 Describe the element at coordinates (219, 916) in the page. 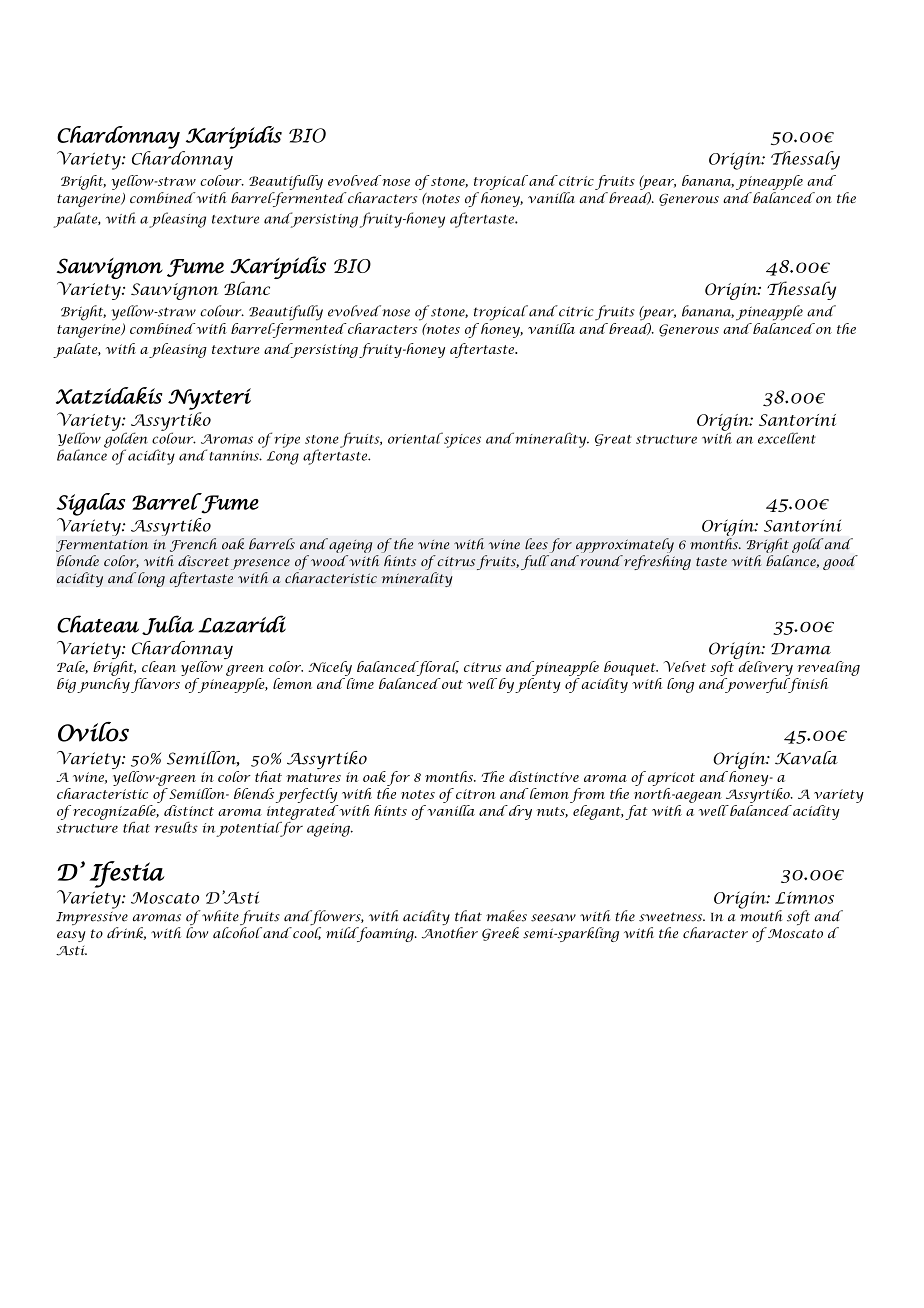

I see `white` at that location.
